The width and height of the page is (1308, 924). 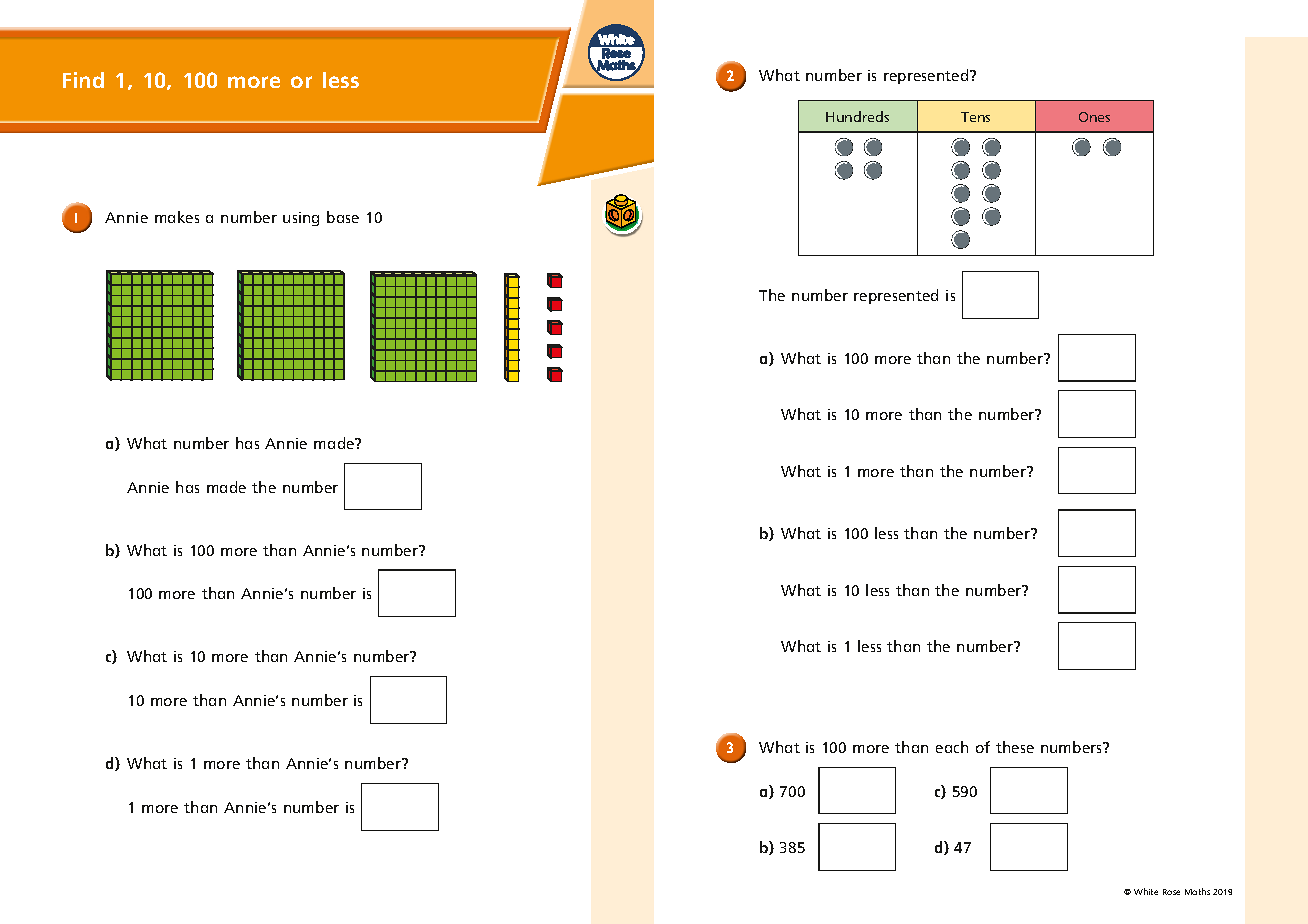 I want to click on Ones, so click(x=1094, y=117).
